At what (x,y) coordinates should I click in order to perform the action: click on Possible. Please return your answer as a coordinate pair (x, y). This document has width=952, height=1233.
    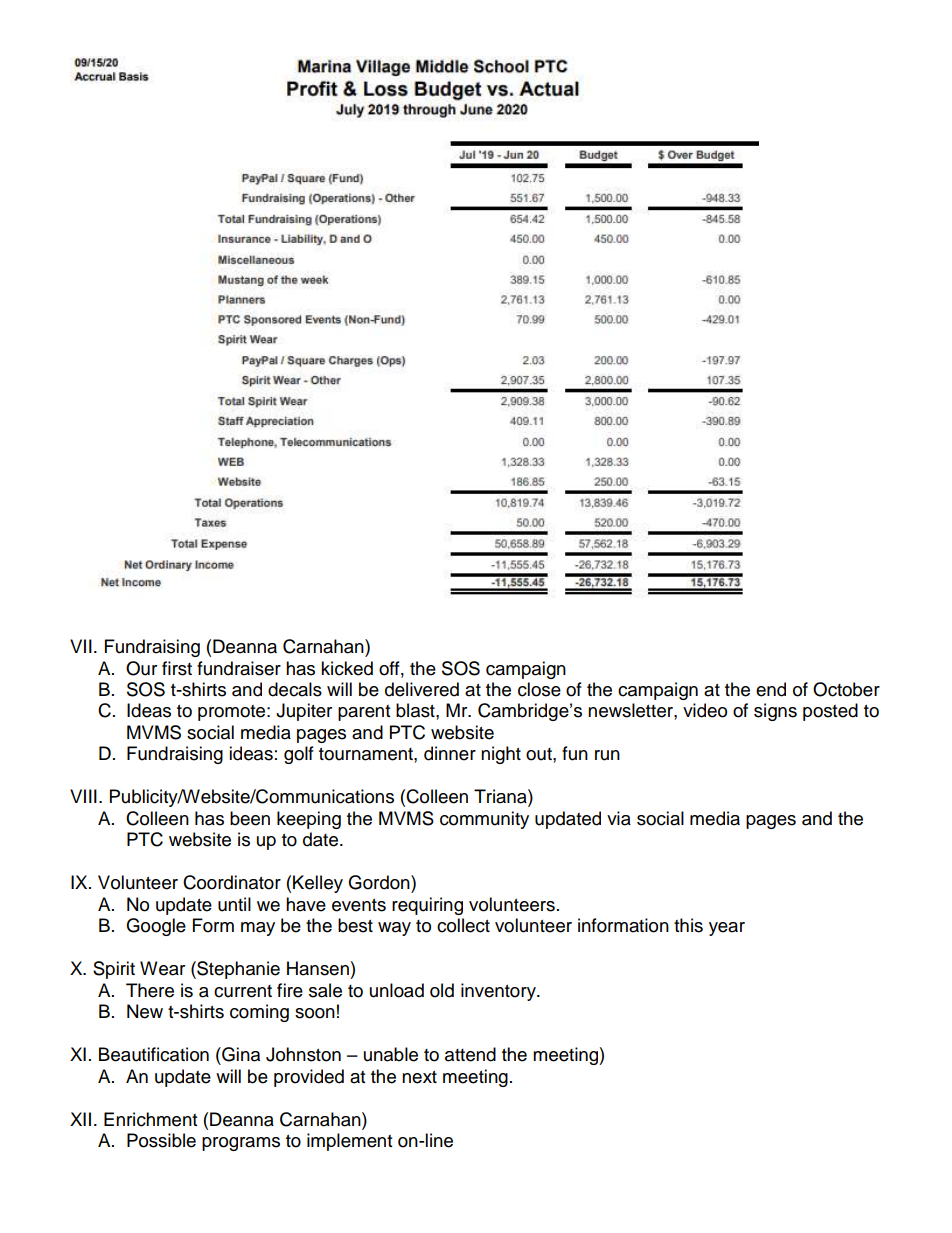
    Looking at the image, I should click on (161, 1140).
